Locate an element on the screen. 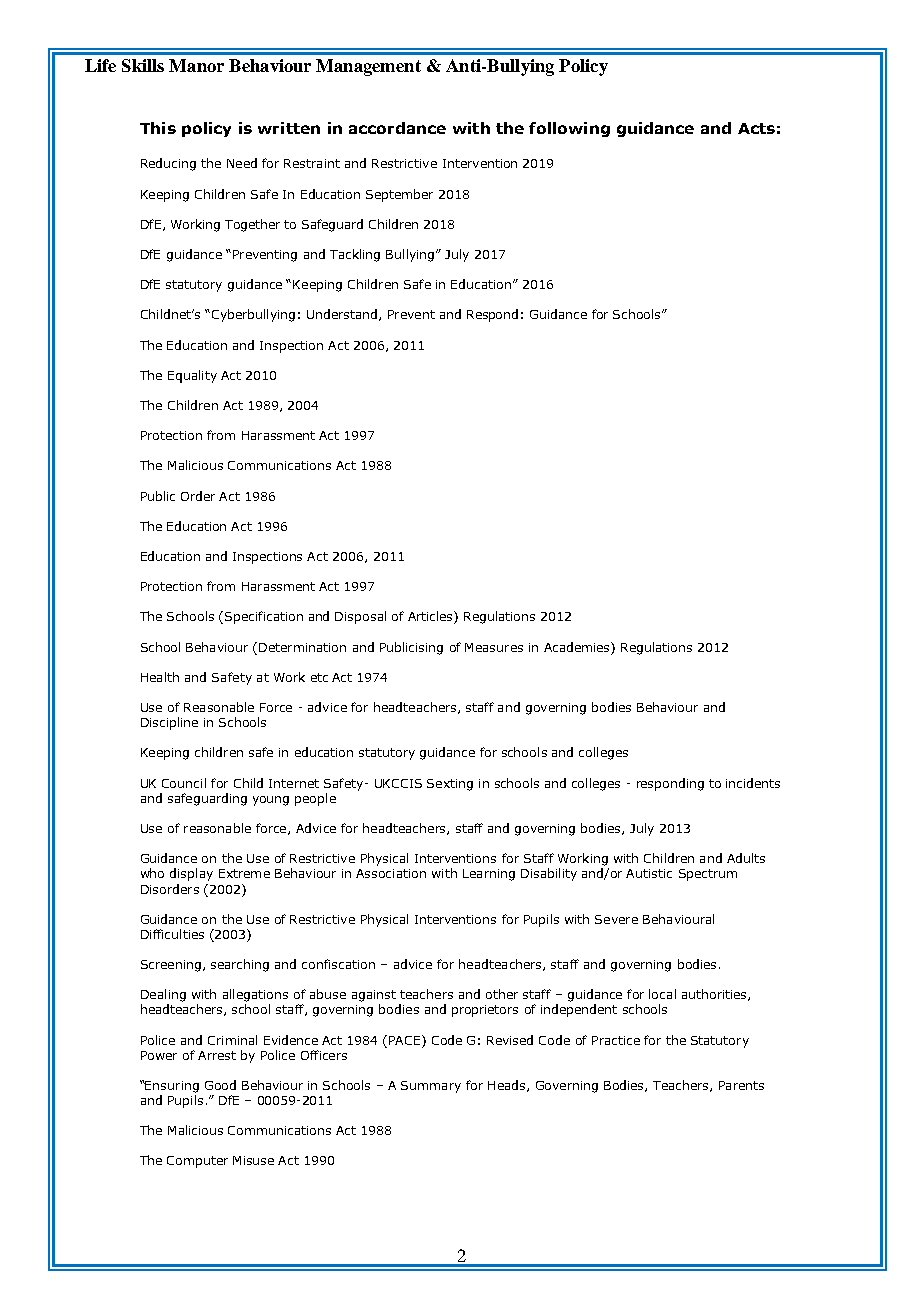  Association is located at coordinates (391, 873).
